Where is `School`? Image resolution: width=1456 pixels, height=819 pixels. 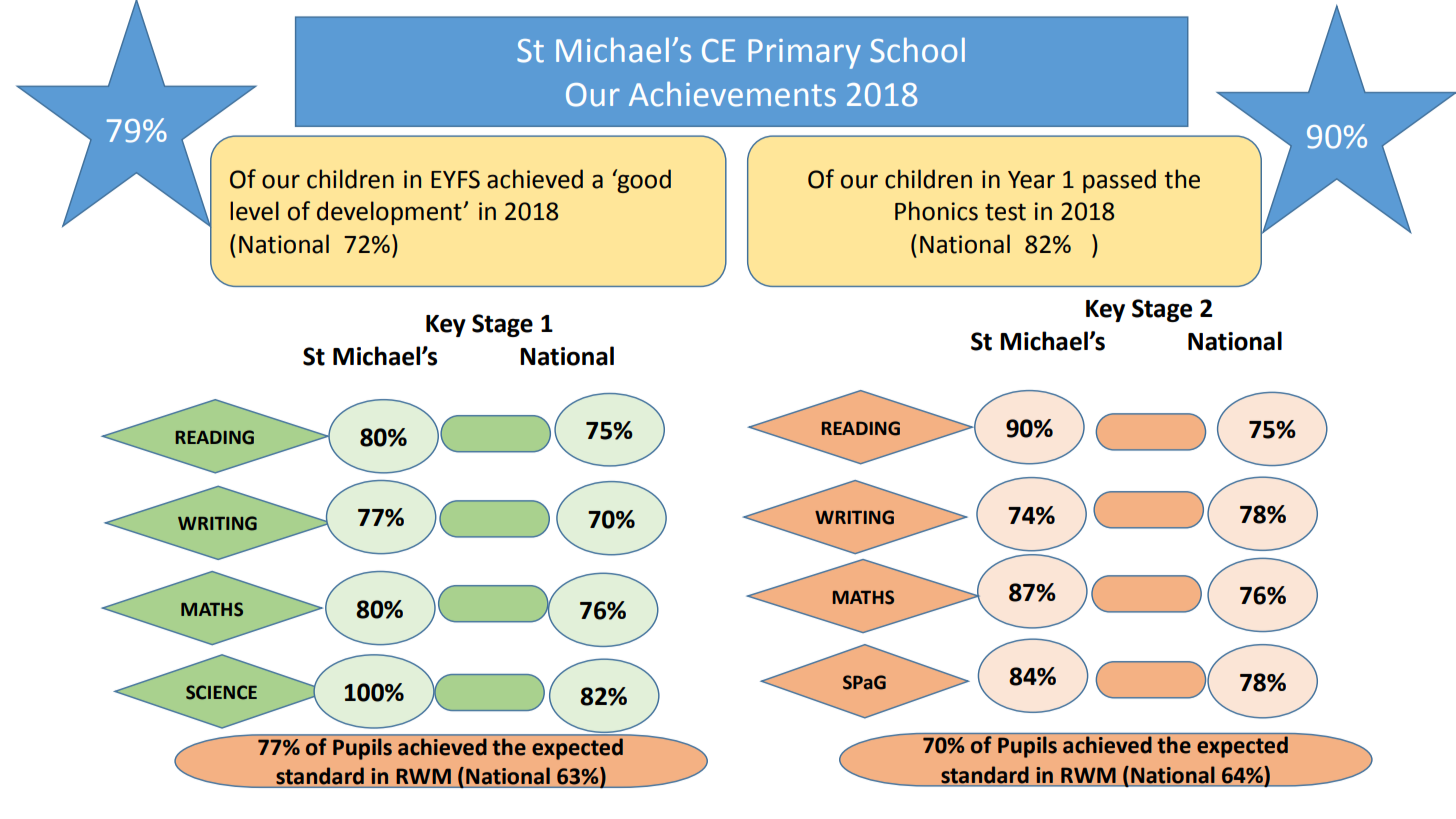
School is located at coordinates (917, 50).
